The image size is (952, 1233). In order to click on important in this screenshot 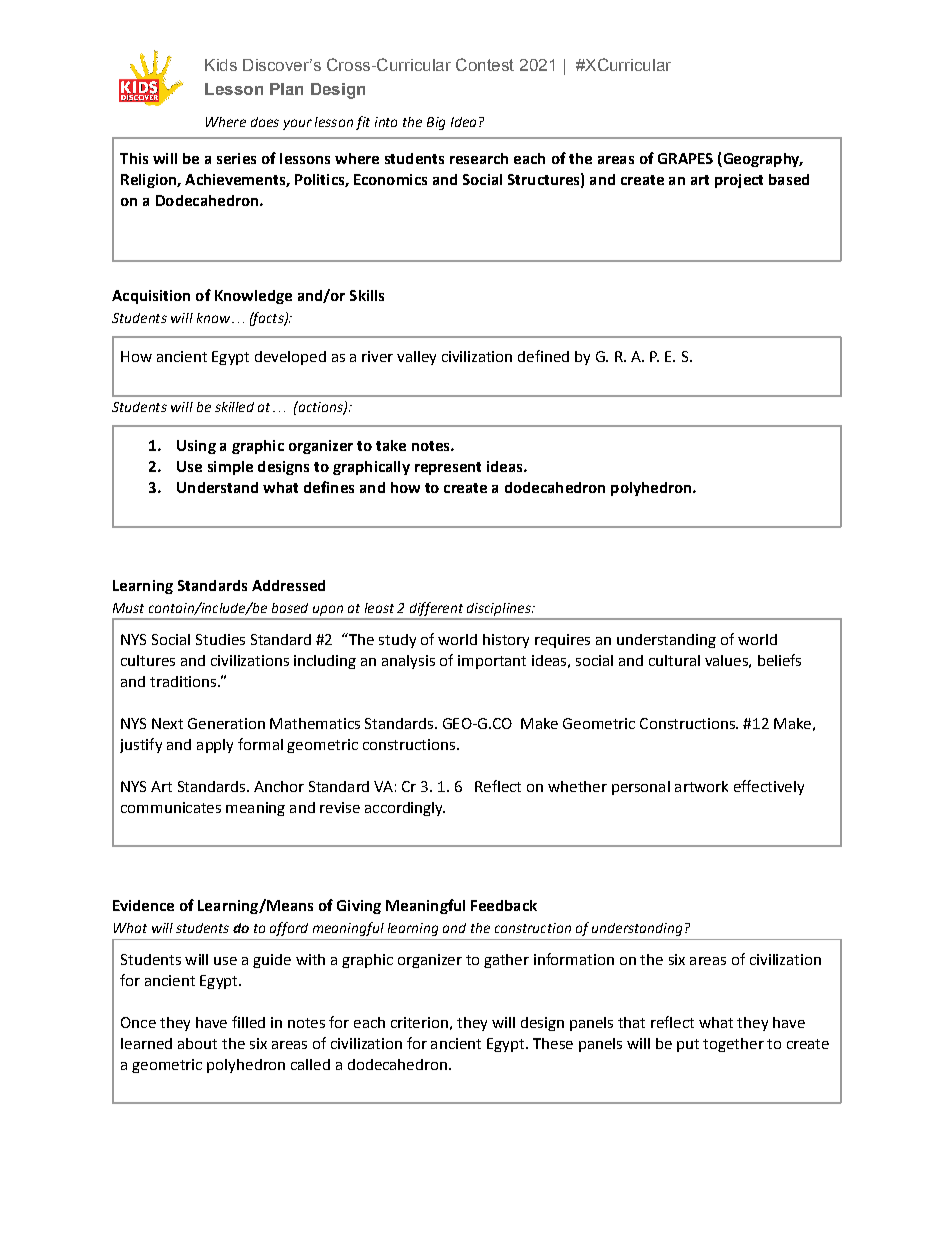, I will do `click(492, 662)`.
